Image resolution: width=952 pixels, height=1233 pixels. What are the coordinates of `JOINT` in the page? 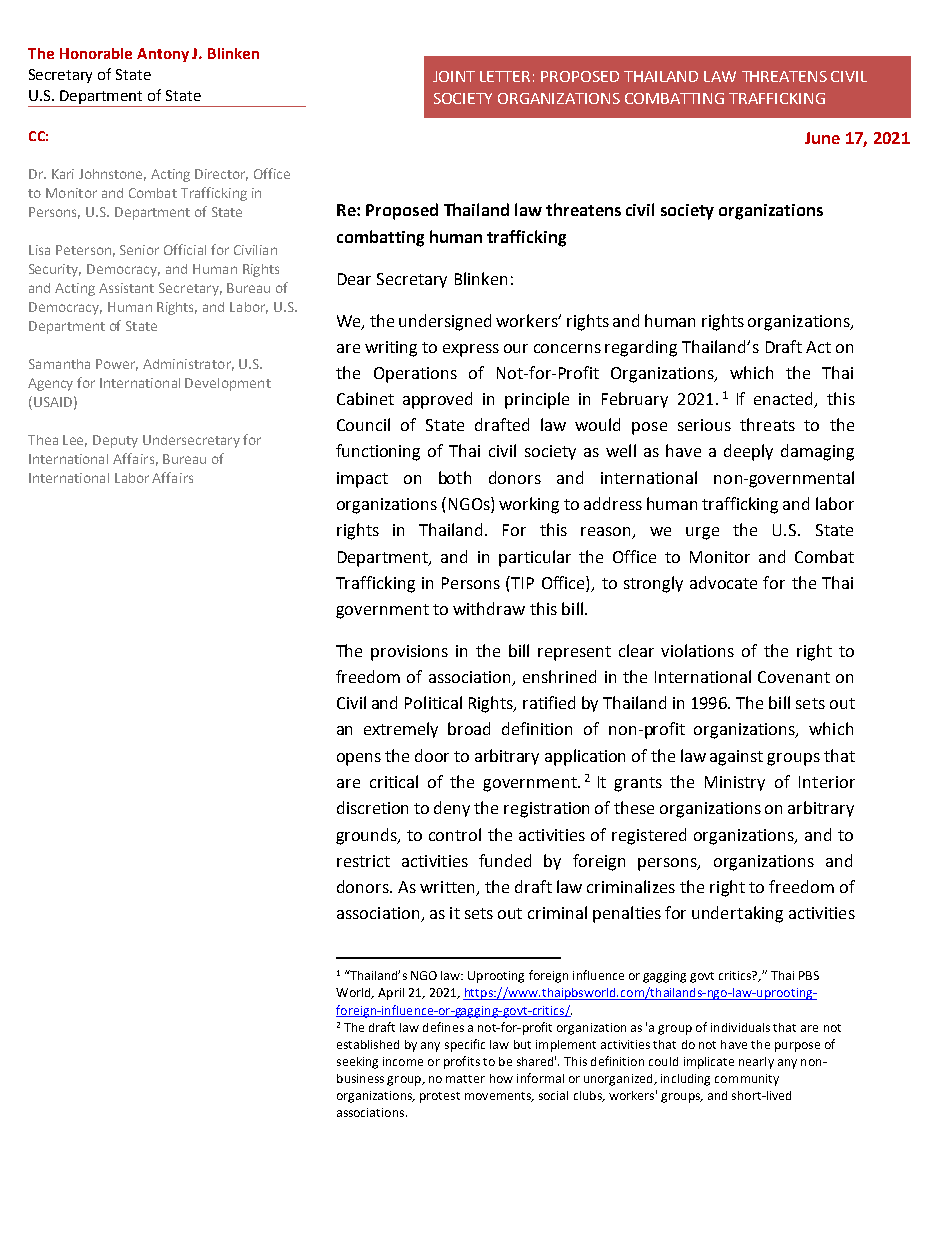 It's located at (454, 76).
